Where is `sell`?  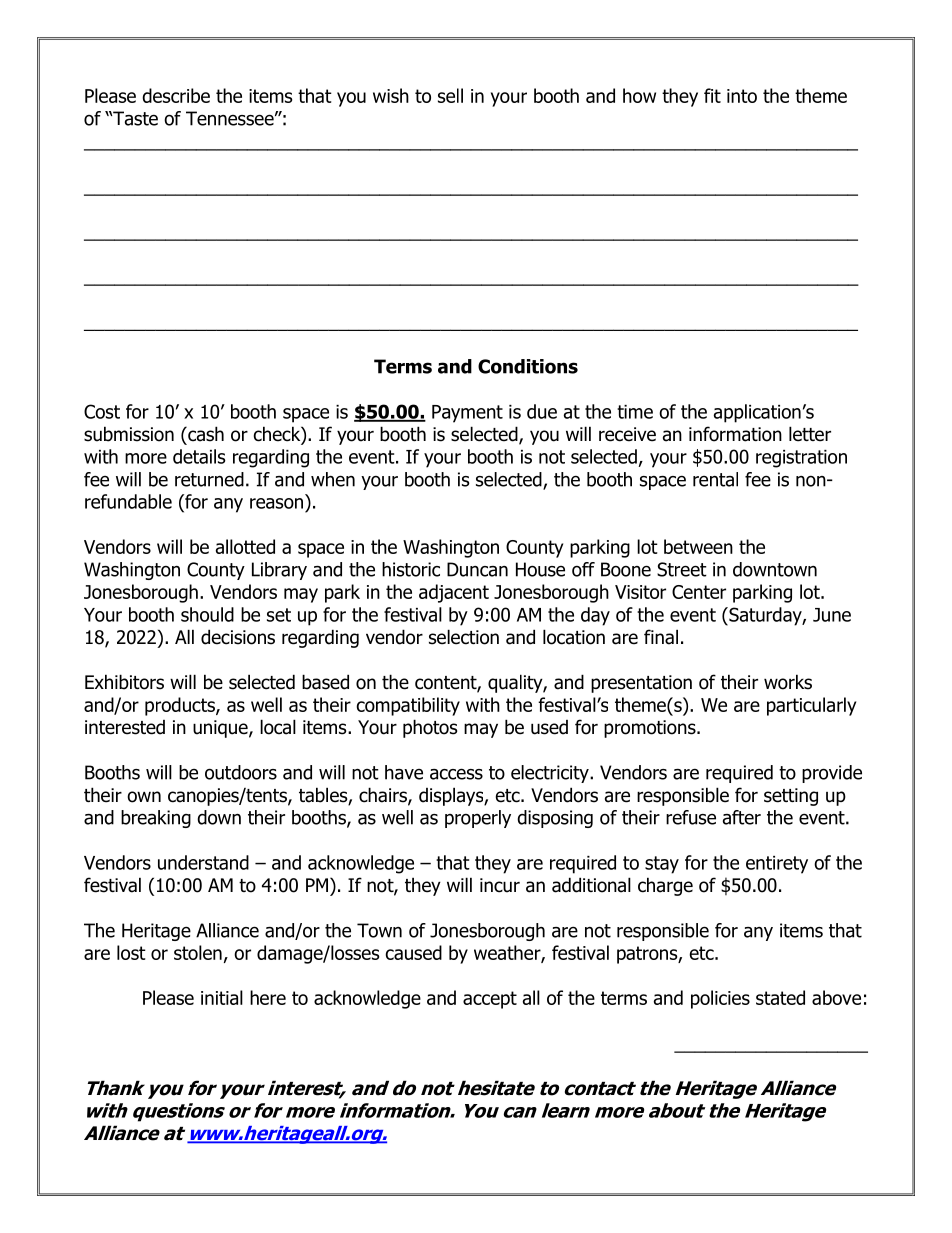
sell is located at coordinates (450, 95).
